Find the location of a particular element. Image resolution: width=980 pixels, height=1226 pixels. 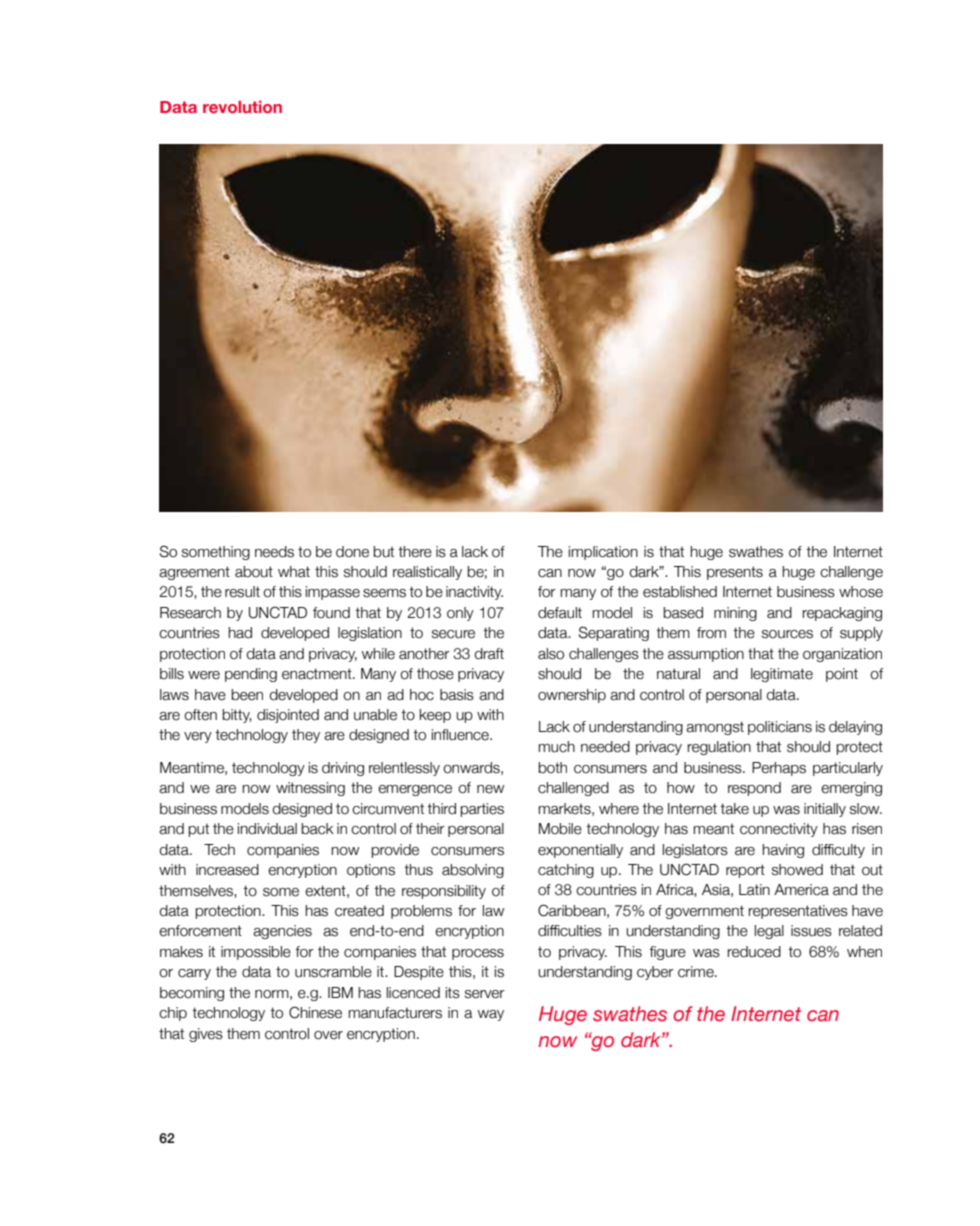

much is located at coordinates (556, 747).
